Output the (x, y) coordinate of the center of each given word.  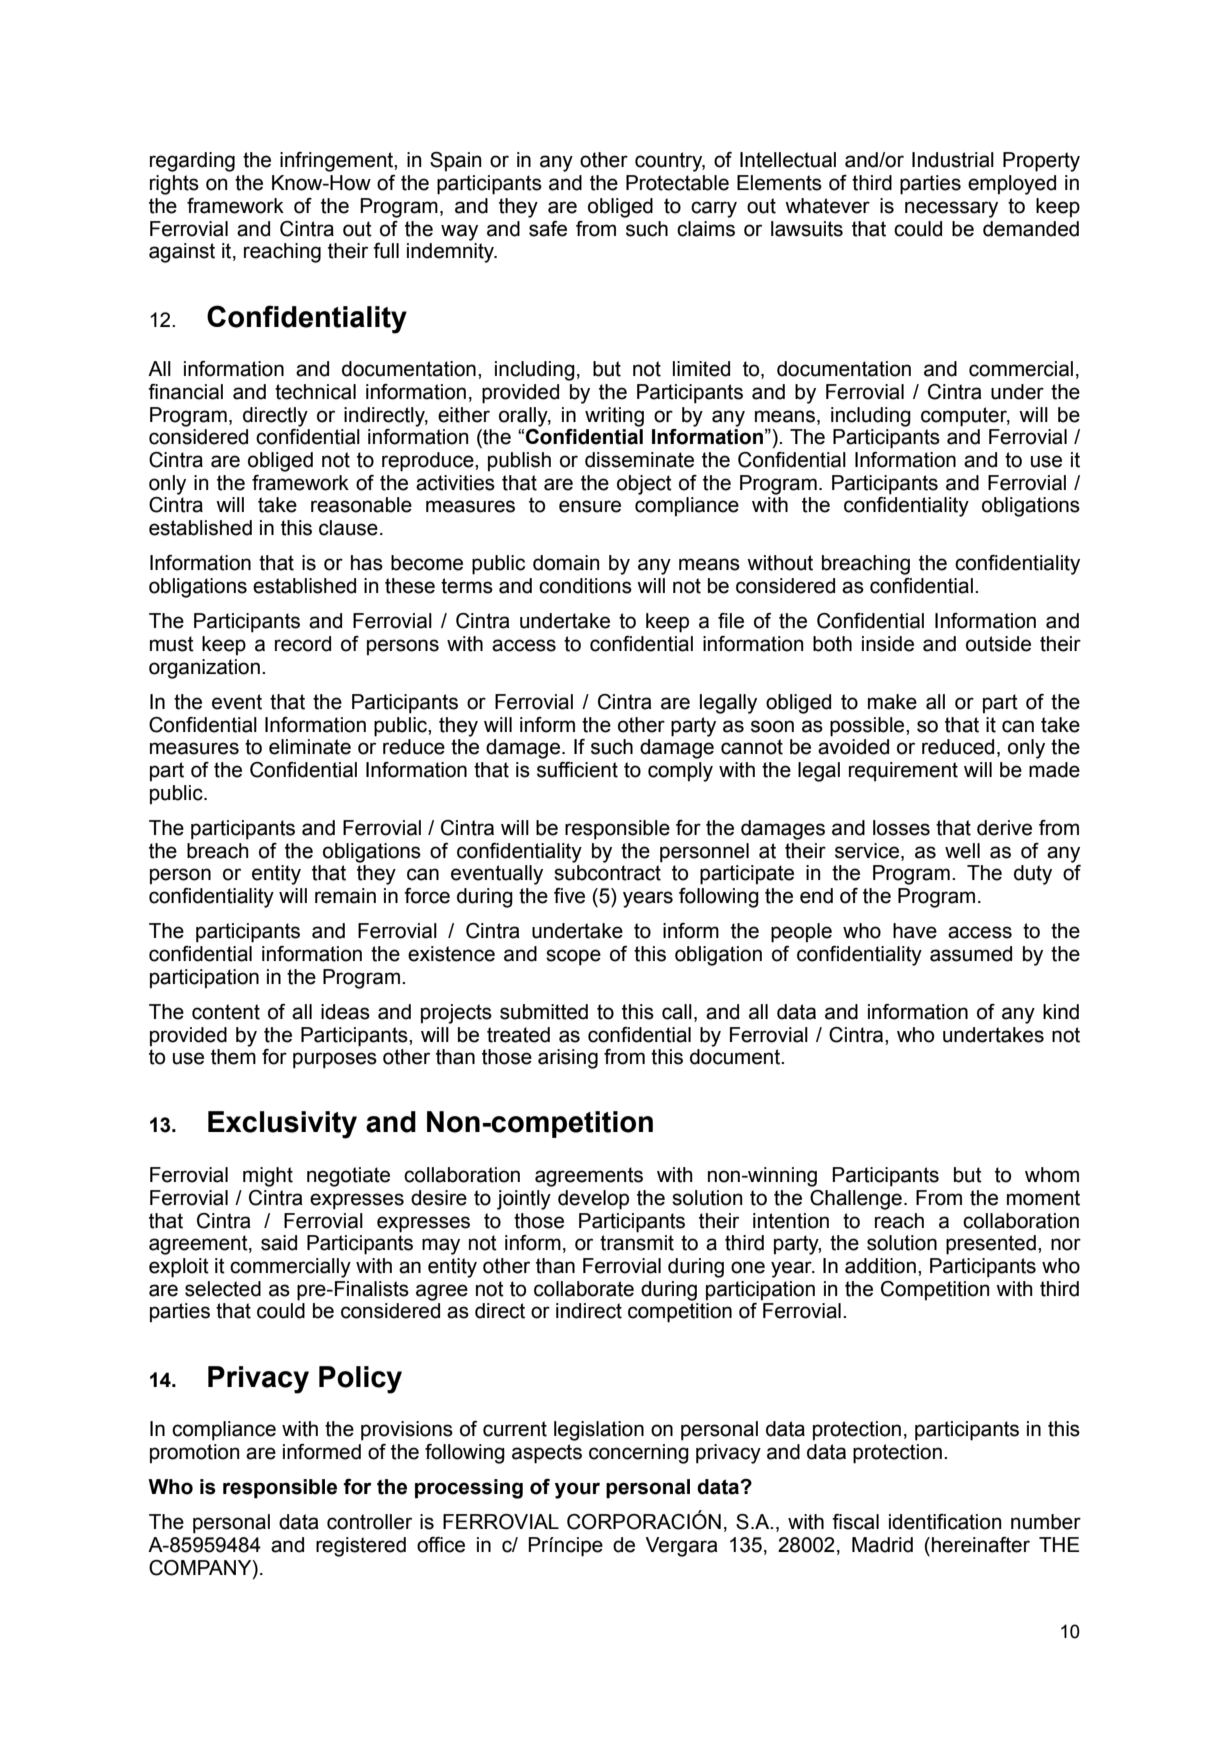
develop (593, 1200)
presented (991, 1245)
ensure (590, 506)
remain (345, 896)
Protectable (677, 183)
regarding (192, 162)
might (268, 1177)
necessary (951, 209)
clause (348, 528)
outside (998, 644)
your (577, 1490)
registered (361, 1547)
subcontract (607, 873)
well (962, 851)
